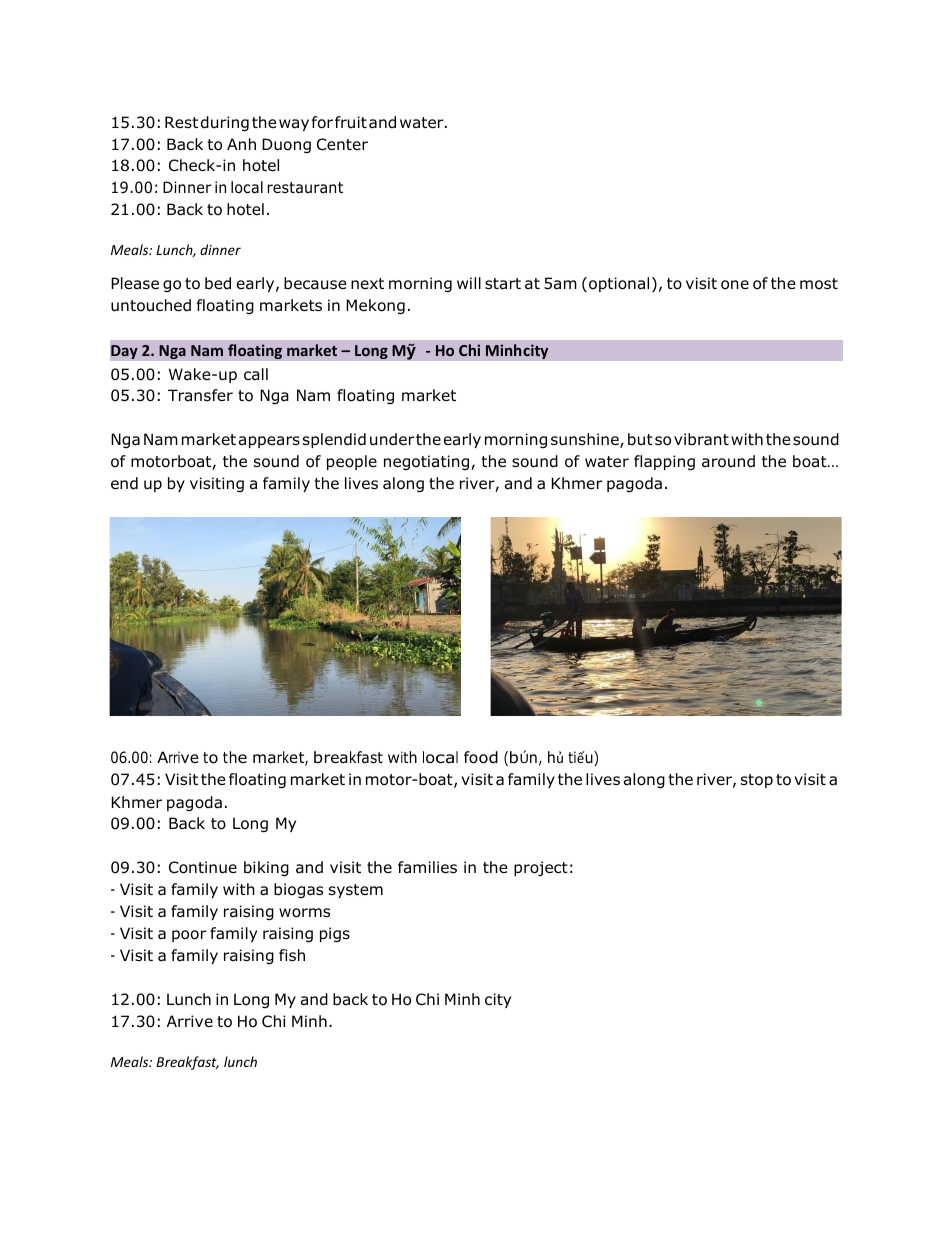  I want to click on one, so click(735, 285).
